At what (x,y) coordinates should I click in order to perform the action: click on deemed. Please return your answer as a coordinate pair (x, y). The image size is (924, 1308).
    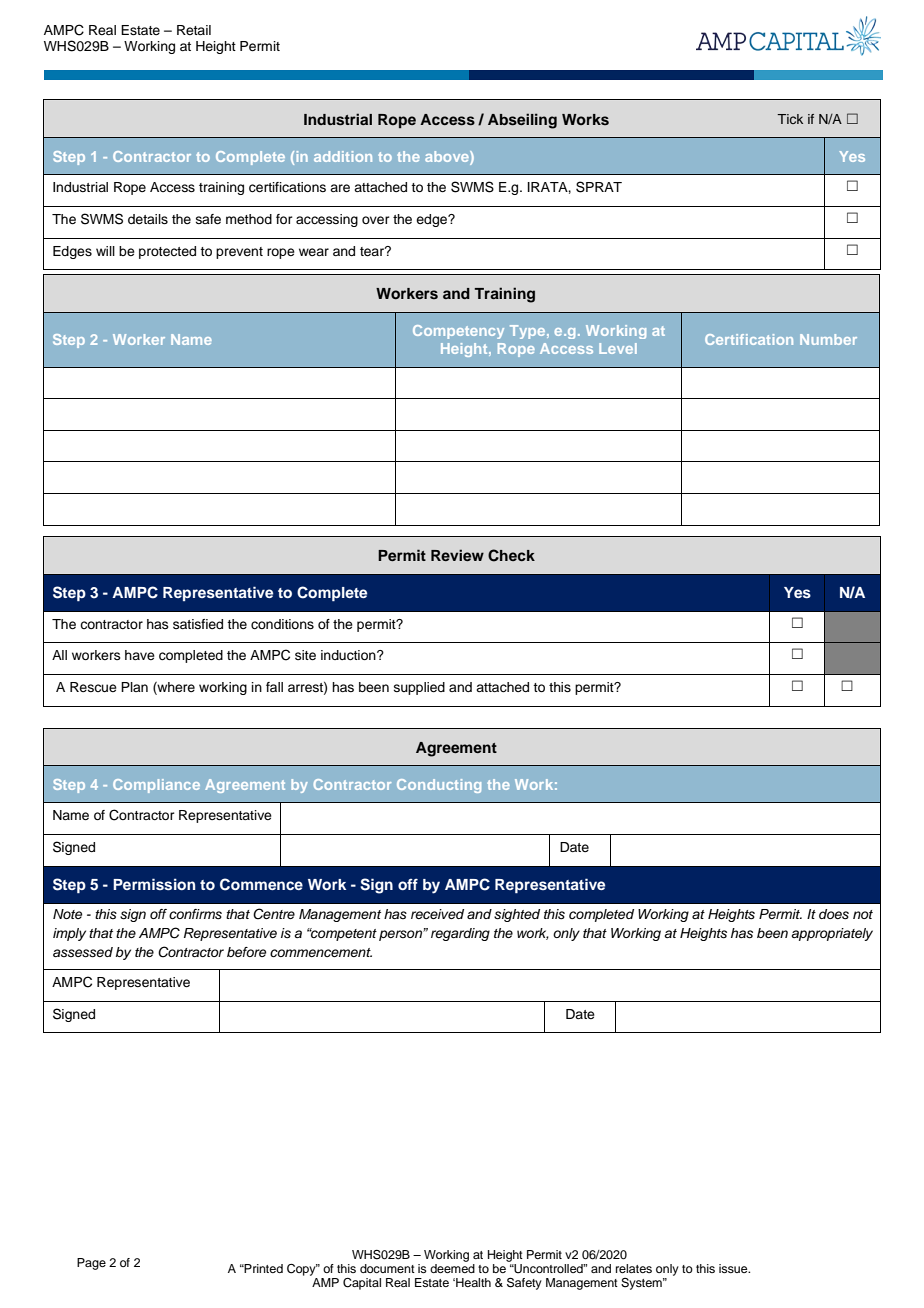
    Looking at the image, I should click on (452, 1268).
